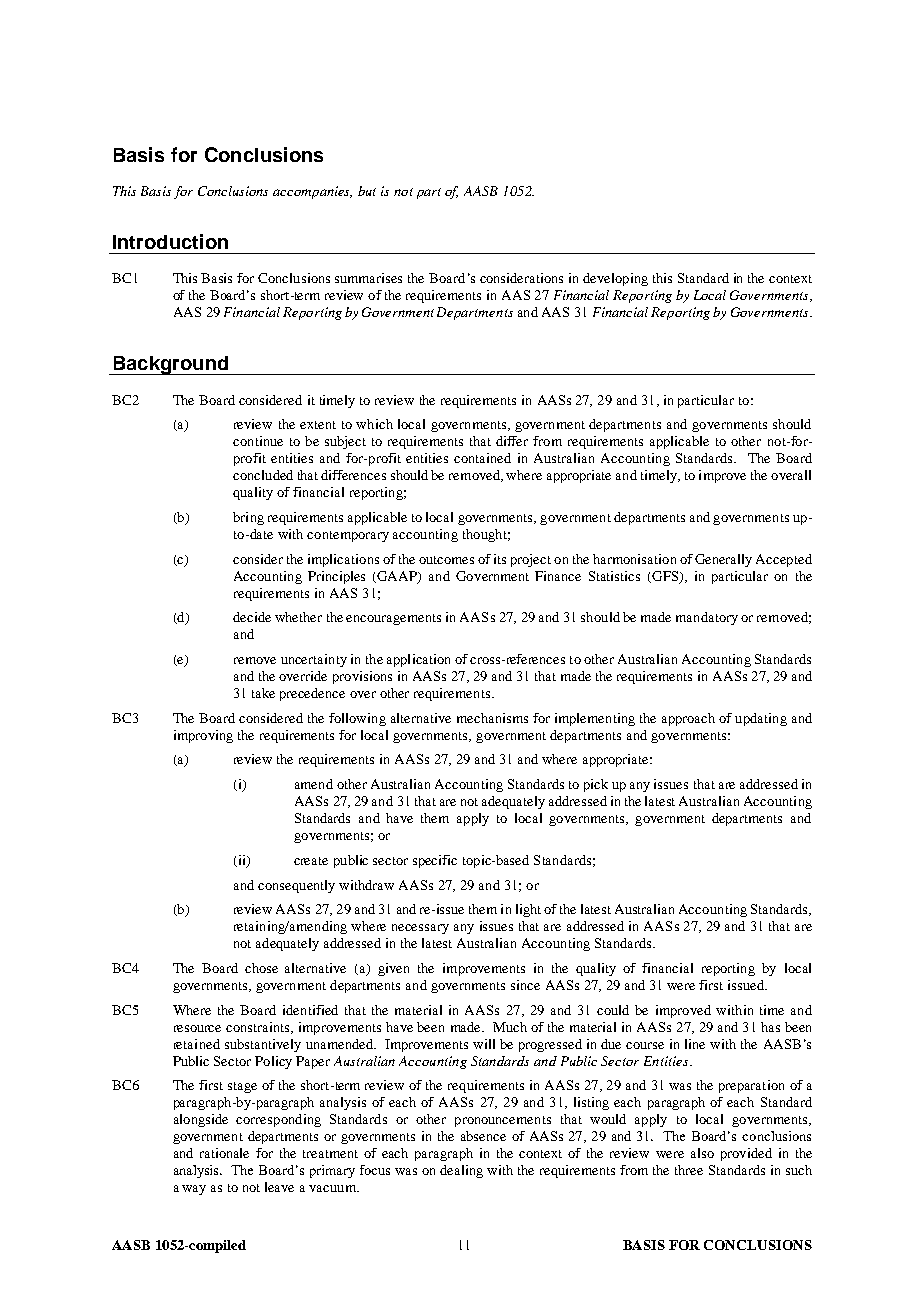 The image size is (924, 1308). What do you see at coordinates (615, 279) in the screenshot?
I see `developing` at bounding box center [615, 279].
